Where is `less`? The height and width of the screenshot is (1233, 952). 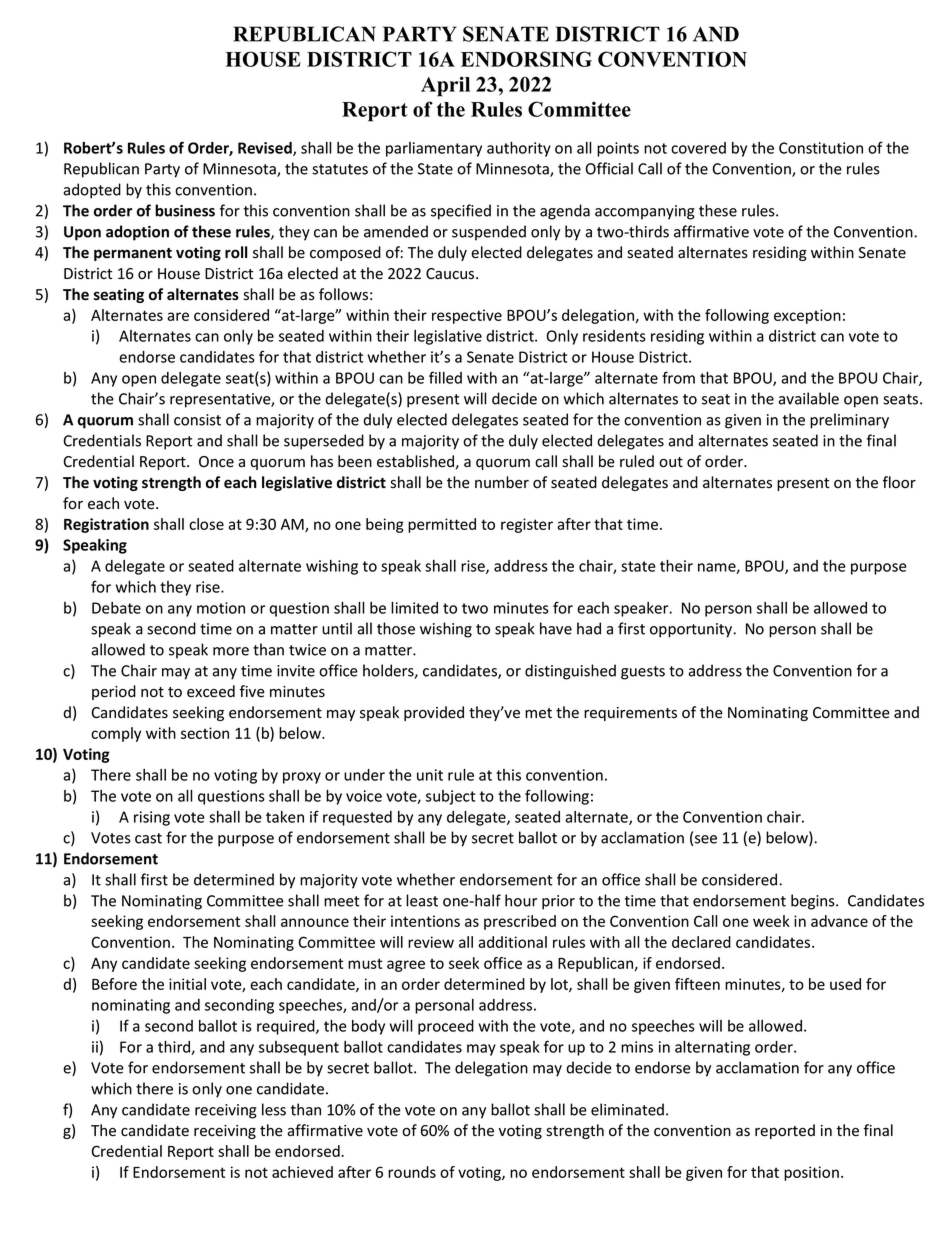
less is located at coordinates (274, 1109).
